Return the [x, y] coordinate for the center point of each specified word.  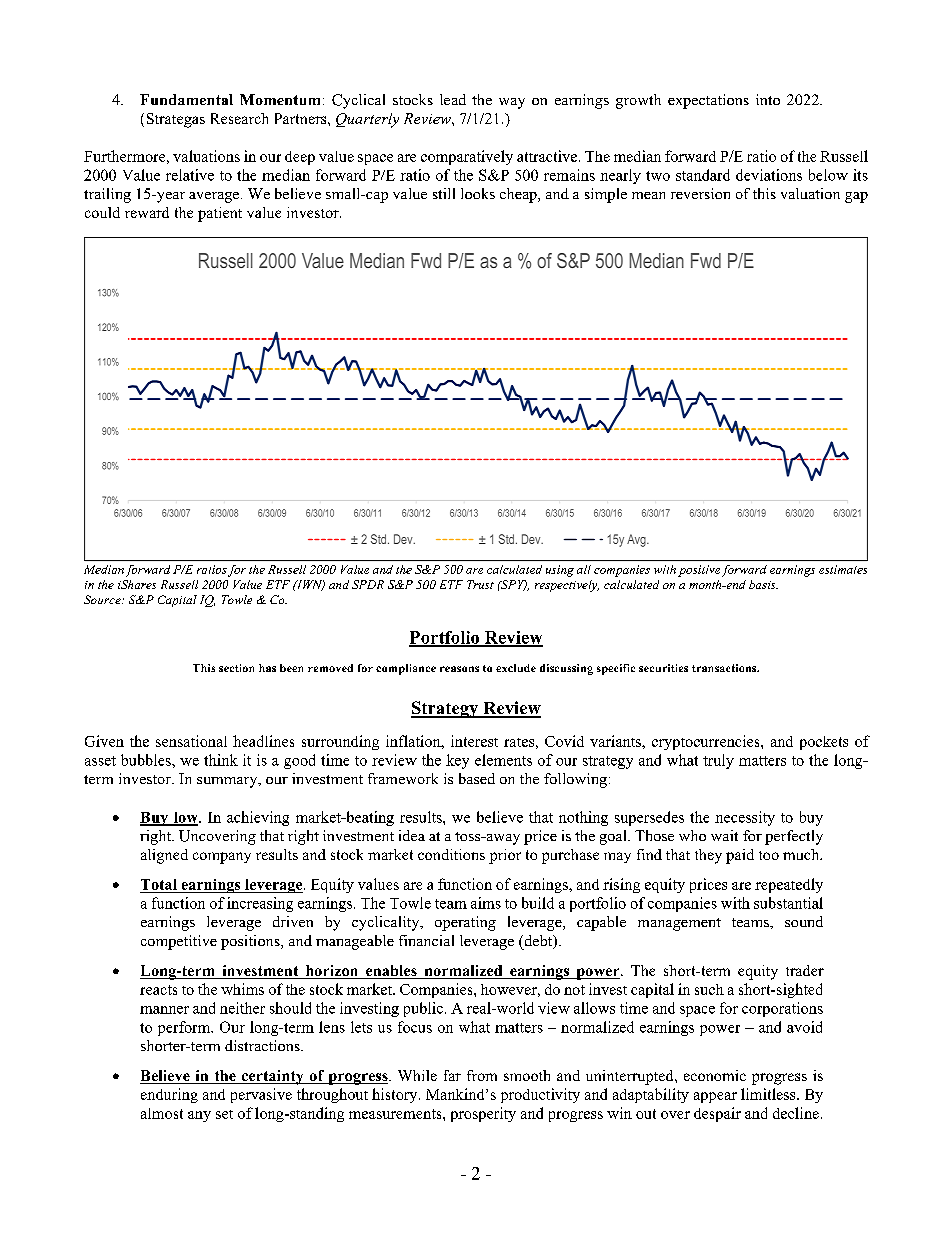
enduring [169, 1095]
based [477, 778]
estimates [843, 569]
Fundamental [186, 99]
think [221, 760]
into [768, 99]
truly [718, 761]
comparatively [467, 157]
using [560, 571]
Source [103, 599]
